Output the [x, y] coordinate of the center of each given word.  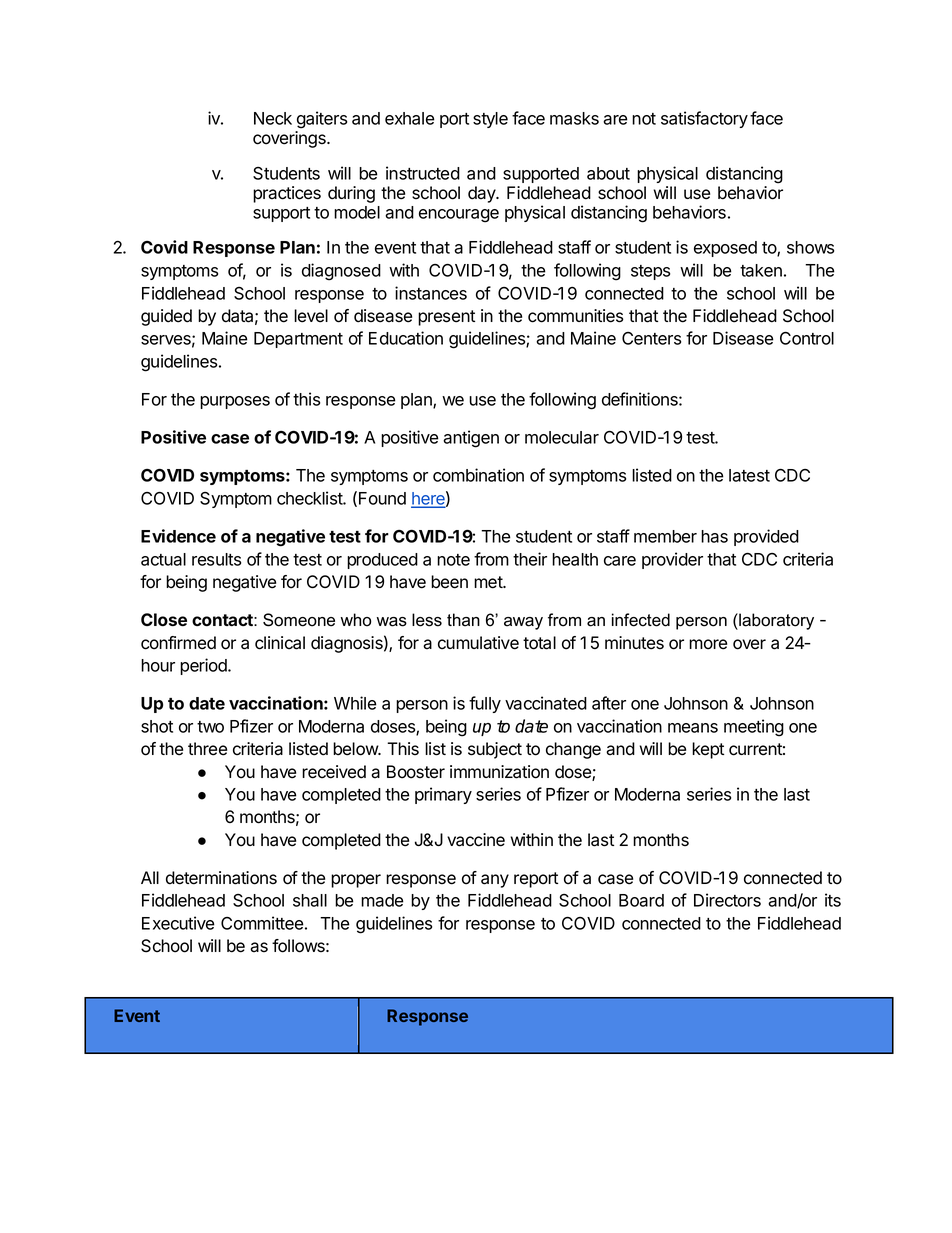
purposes [235, 402]
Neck [273, 118]
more [708, 644]
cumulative [478, 643]
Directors [727, 900]
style [490, 120]
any [495, 881]
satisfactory [704, 119]
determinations [221, 878]
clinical [280, 643]
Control [807, 338]
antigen [471, 439]
